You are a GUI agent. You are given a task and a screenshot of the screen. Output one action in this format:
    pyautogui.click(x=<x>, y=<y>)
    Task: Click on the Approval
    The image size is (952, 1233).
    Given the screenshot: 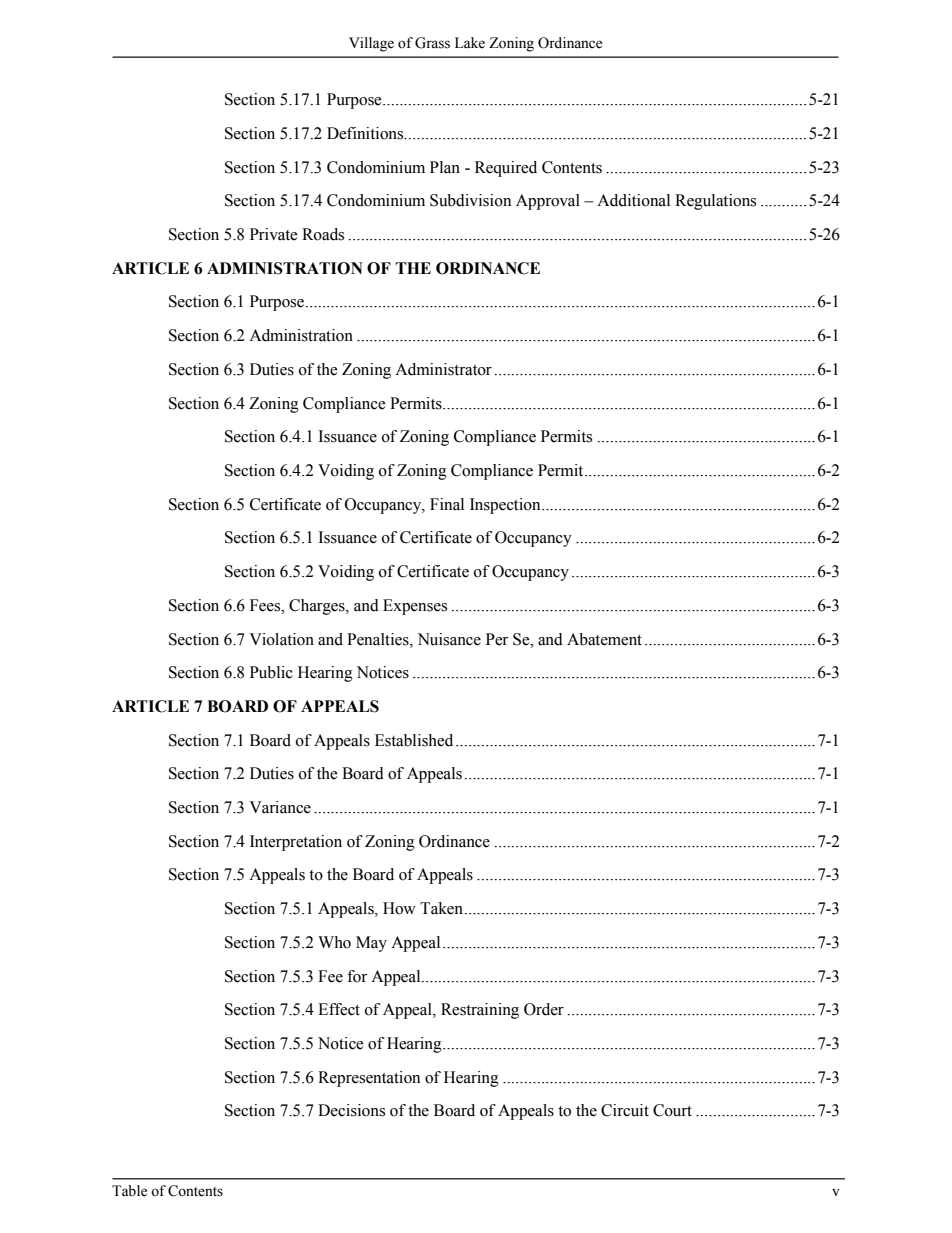 What is the action you would take?
    pyautogui.click(x=548, y=202)
